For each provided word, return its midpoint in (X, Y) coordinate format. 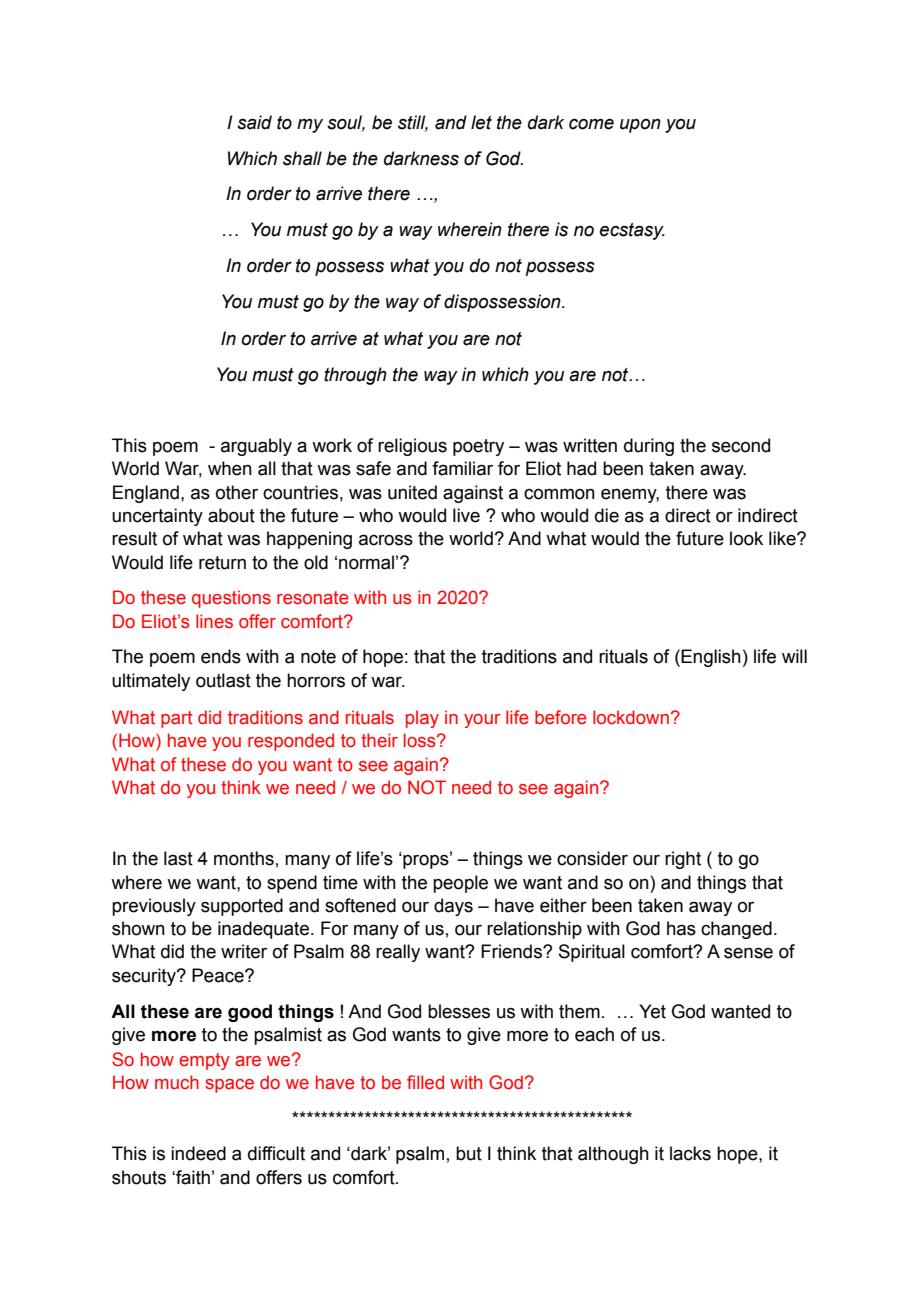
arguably (256, 447)
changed (736, 930)
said (254, 122)
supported (242, 907)
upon (640, 126)
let (481, 122)
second (741, 445)
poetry (478, 447)
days (453, 907)
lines (214, 621)
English (711, 658)
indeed (198, 1153)
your (482, 721)
